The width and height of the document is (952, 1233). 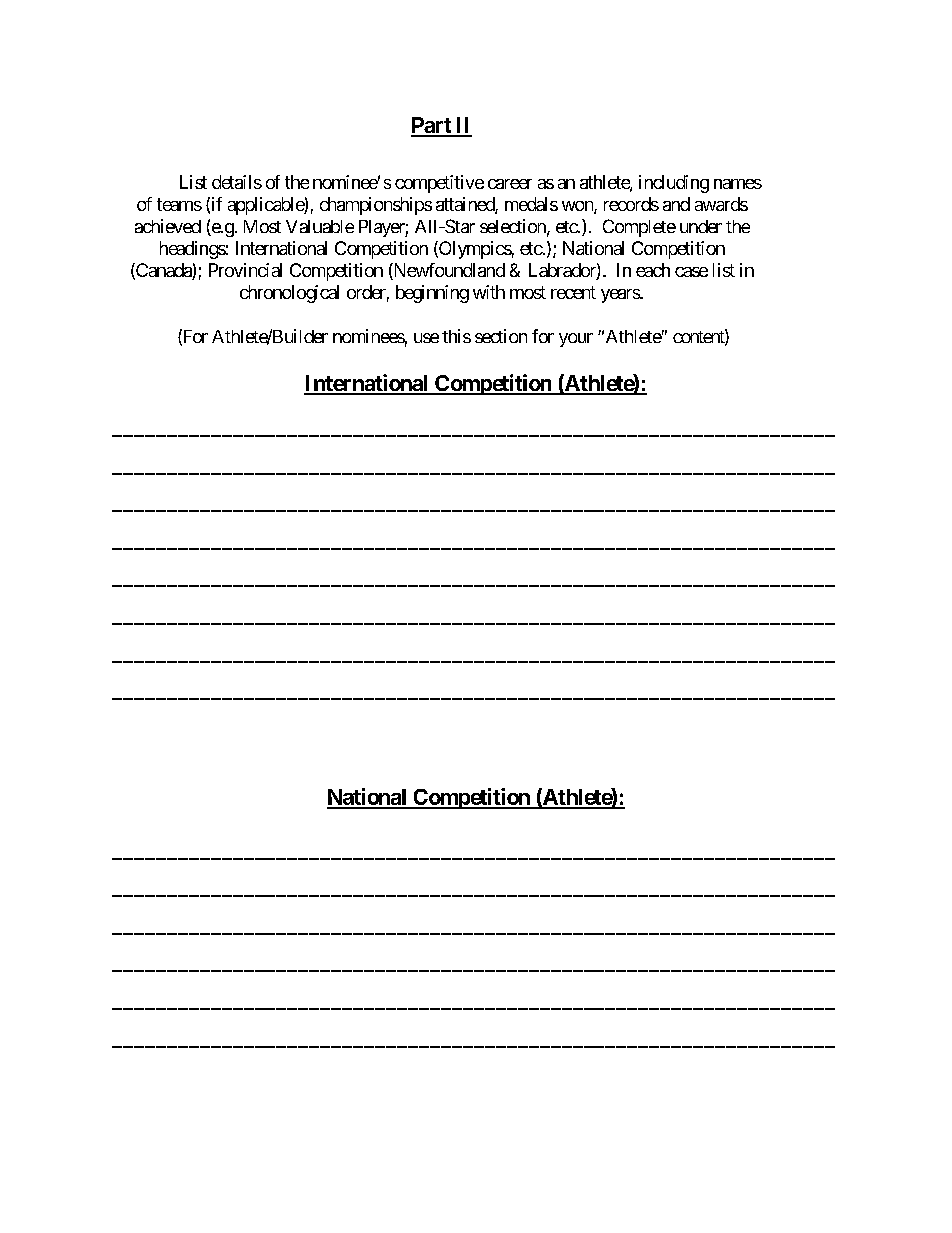 I want to click on details, so click(x=237, y=182).
